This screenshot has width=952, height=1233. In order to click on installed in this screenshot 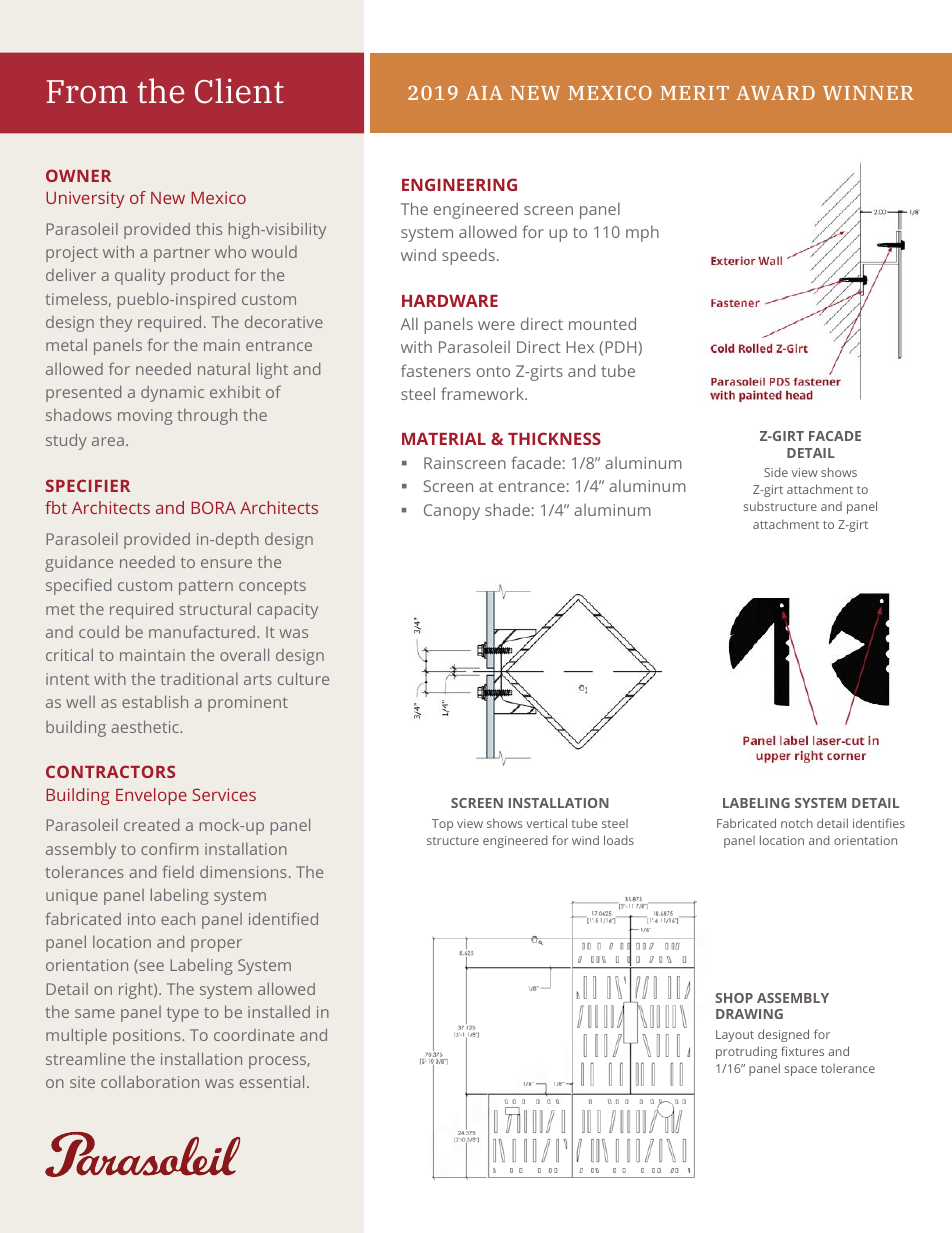, I will do `click(279, 1012)`.
